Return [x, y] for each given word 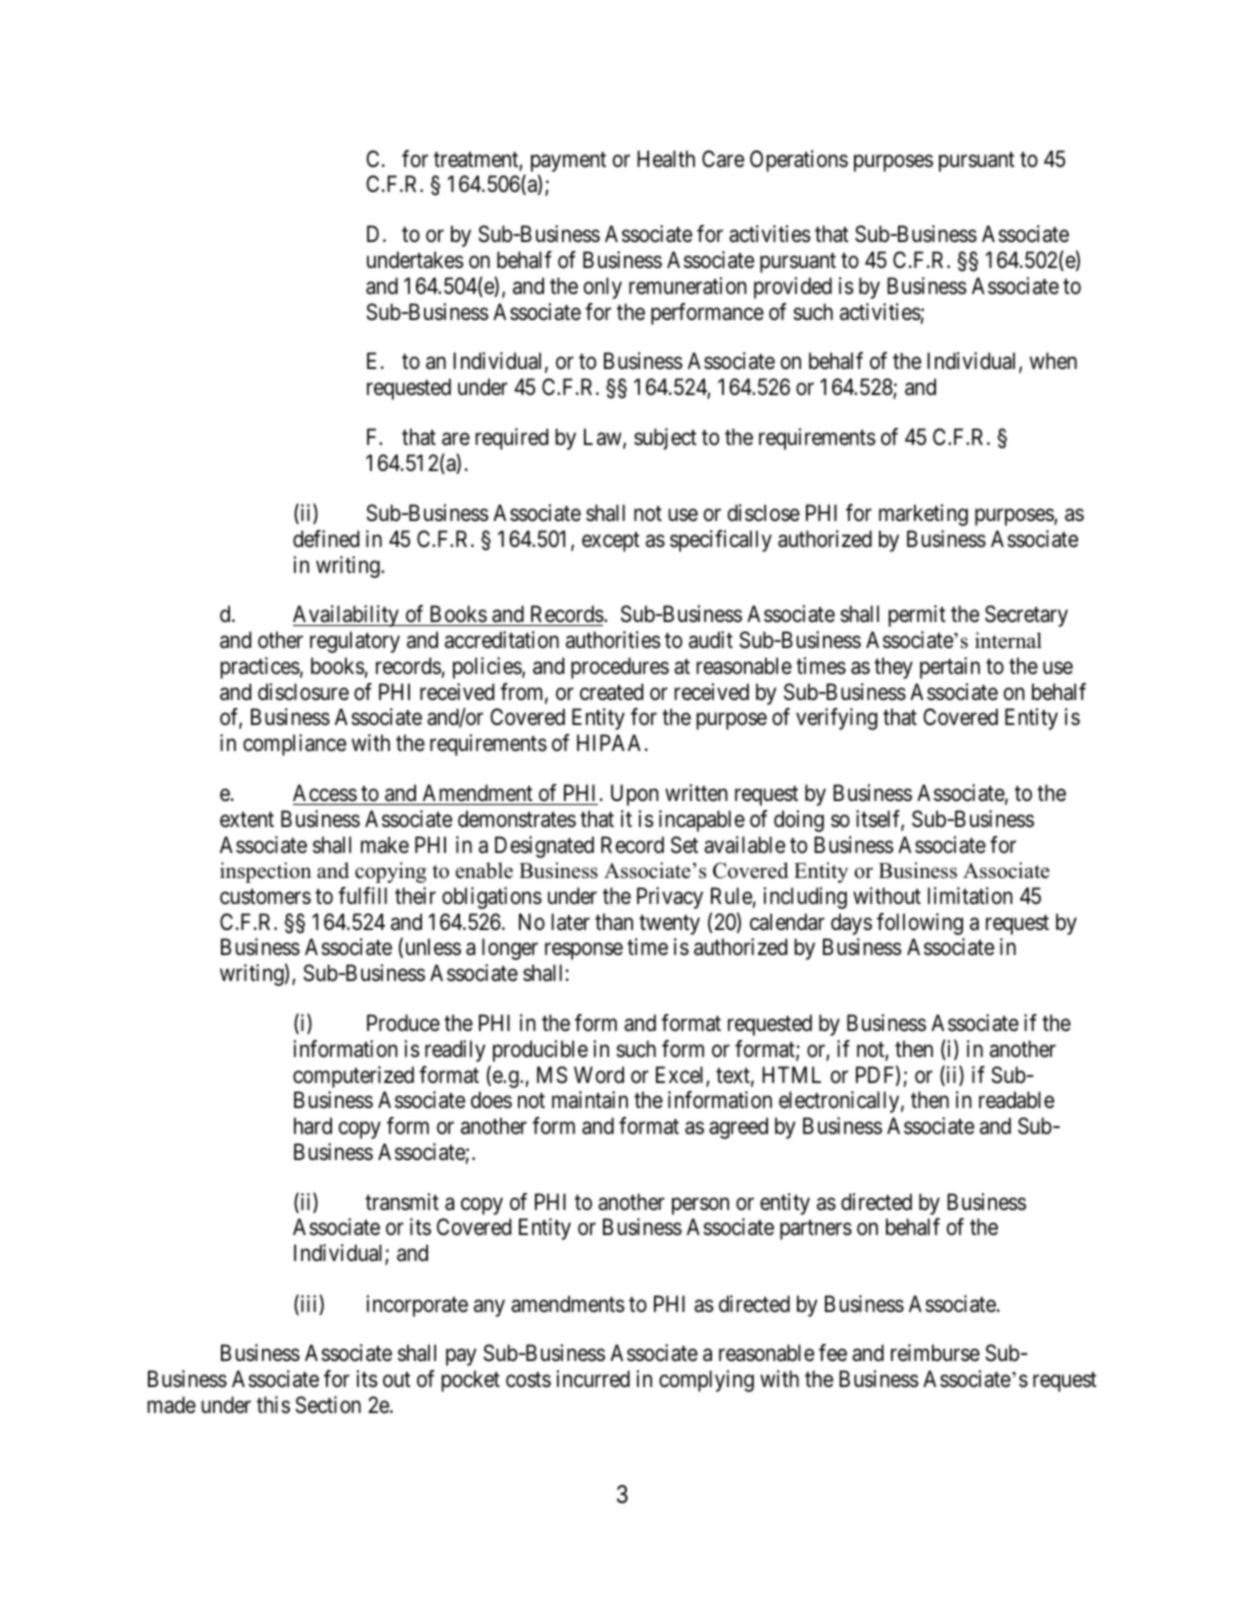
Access [325, 793]
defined [326, 539]
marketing [923, 515]
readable [1016, 1100]
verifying [836, 719]
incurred [593, 1379]
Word [599, 1075]
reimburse [935, 1353]
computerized [353, 1077]
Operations [799, 161]
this [273, 1405]
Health [666, 159]
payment [568, 162]
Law [604, 438]
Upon [635, 795]
